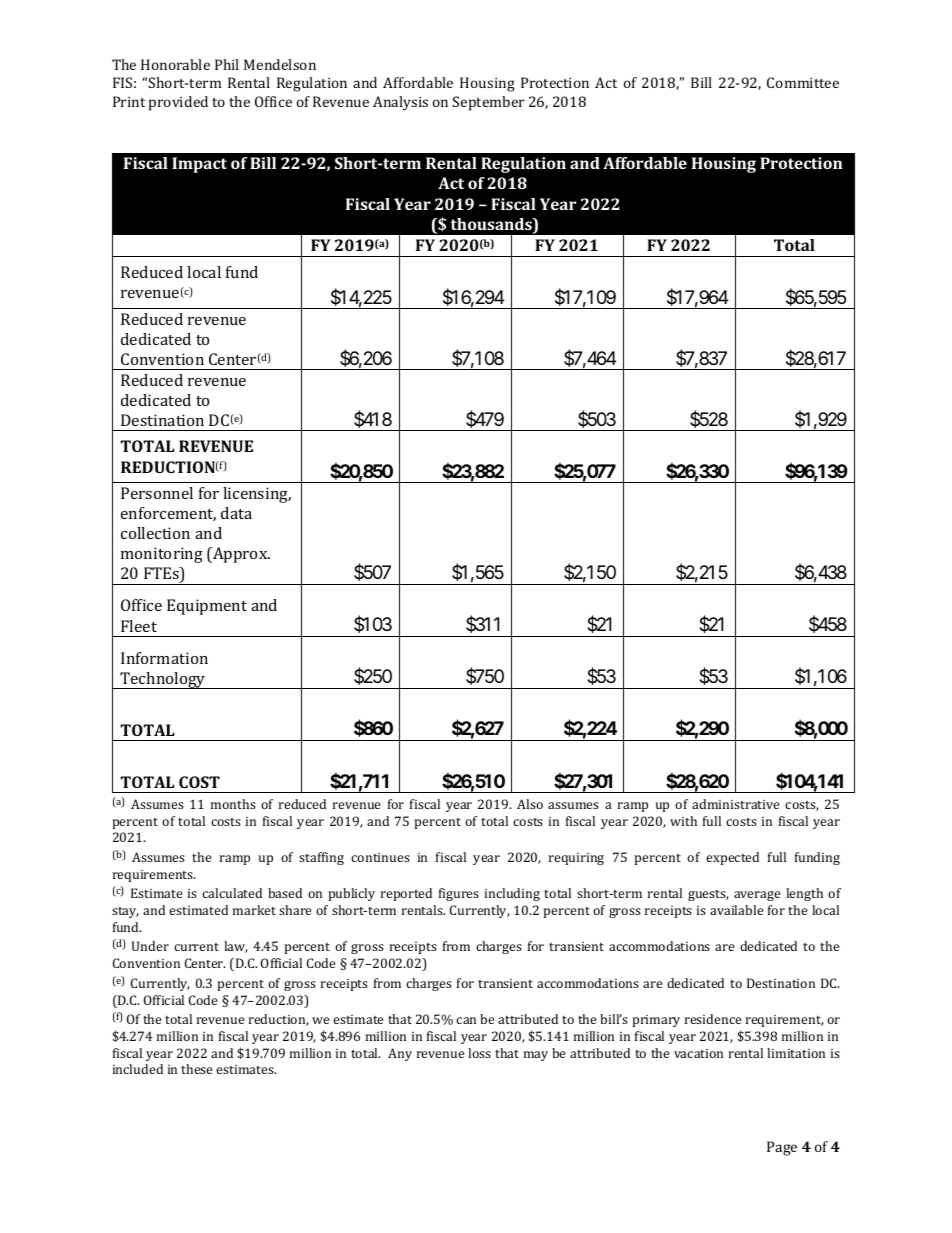 The width and height of the screenshot is (952, 1233). I want to click on Analysis, so click(400, 103).
